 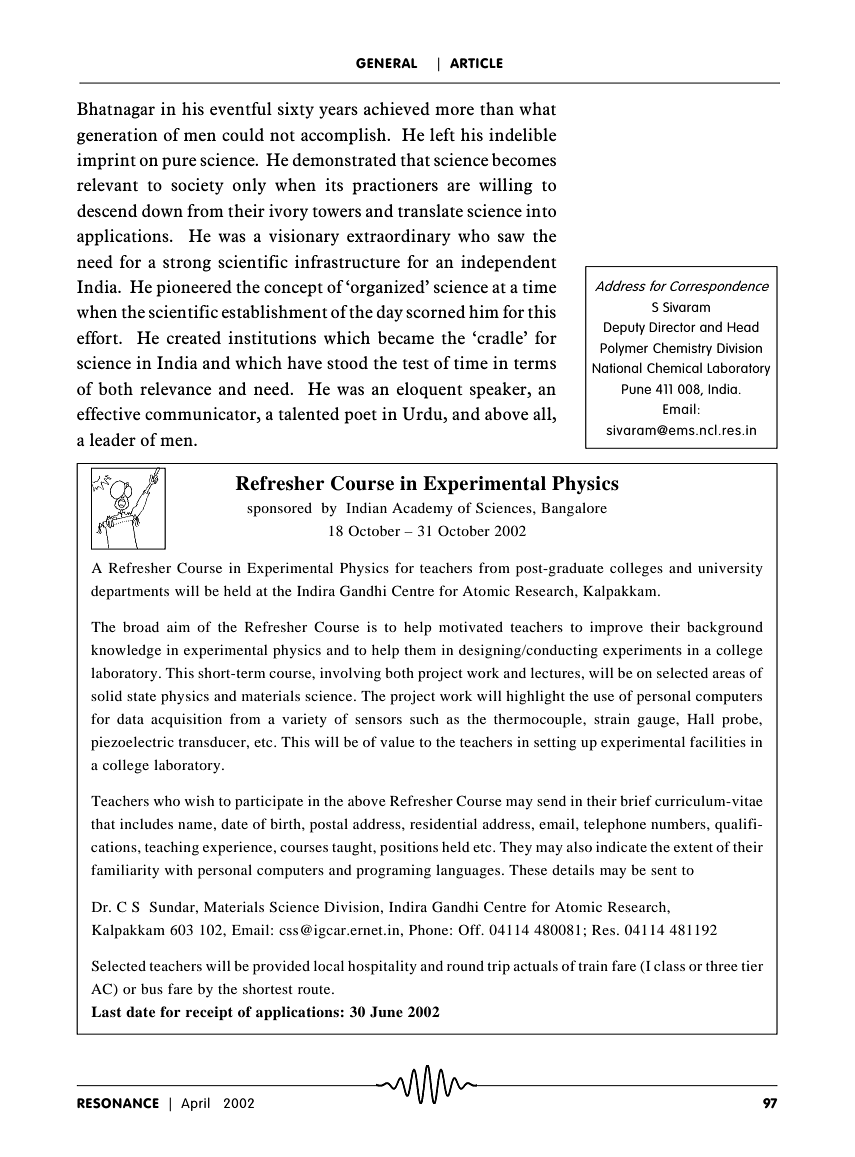 I want to click on piezoelectric, so click(x=132, y=743).
